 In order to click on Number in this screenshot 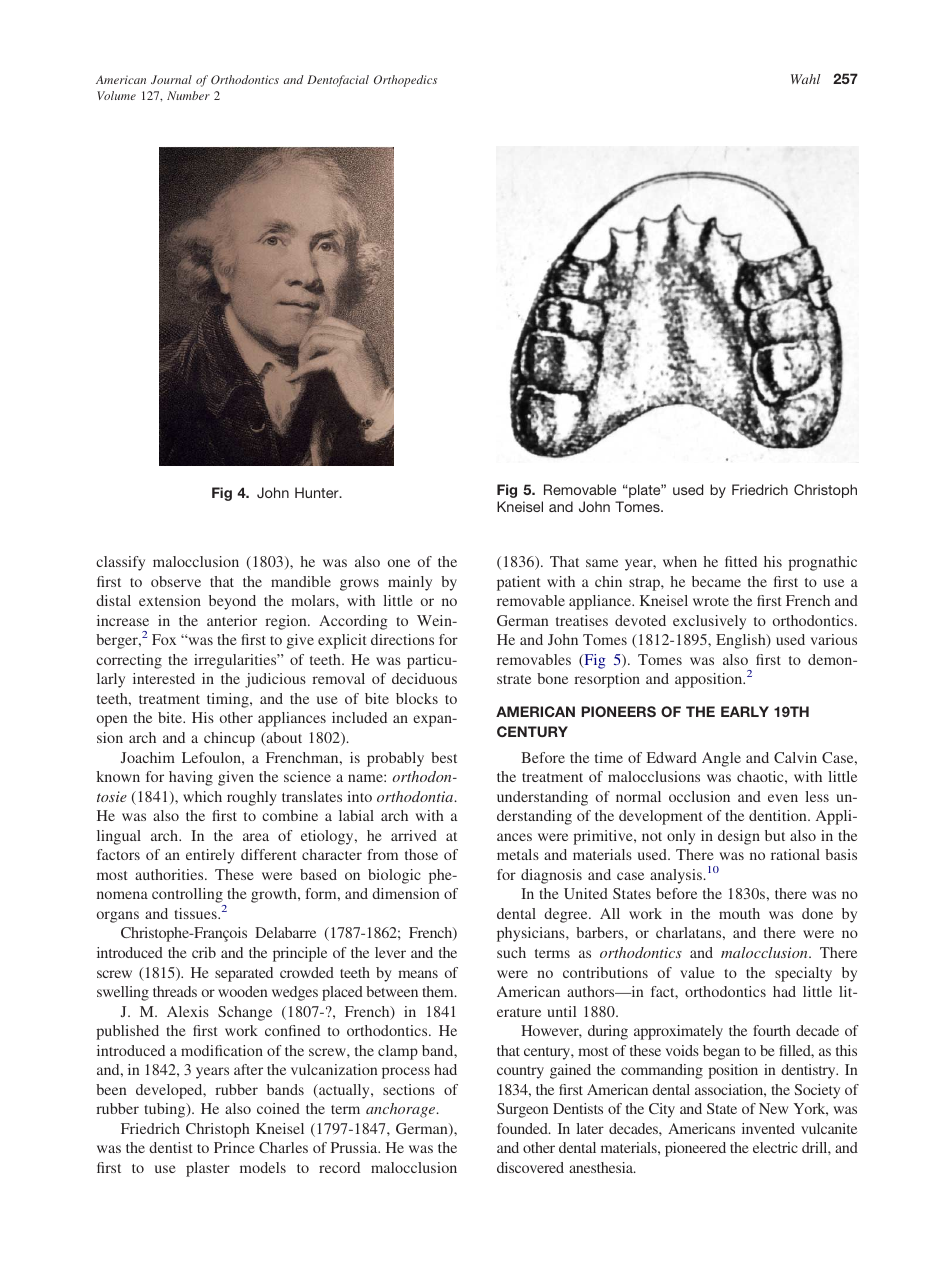, I will do `click(188, 95)`.
